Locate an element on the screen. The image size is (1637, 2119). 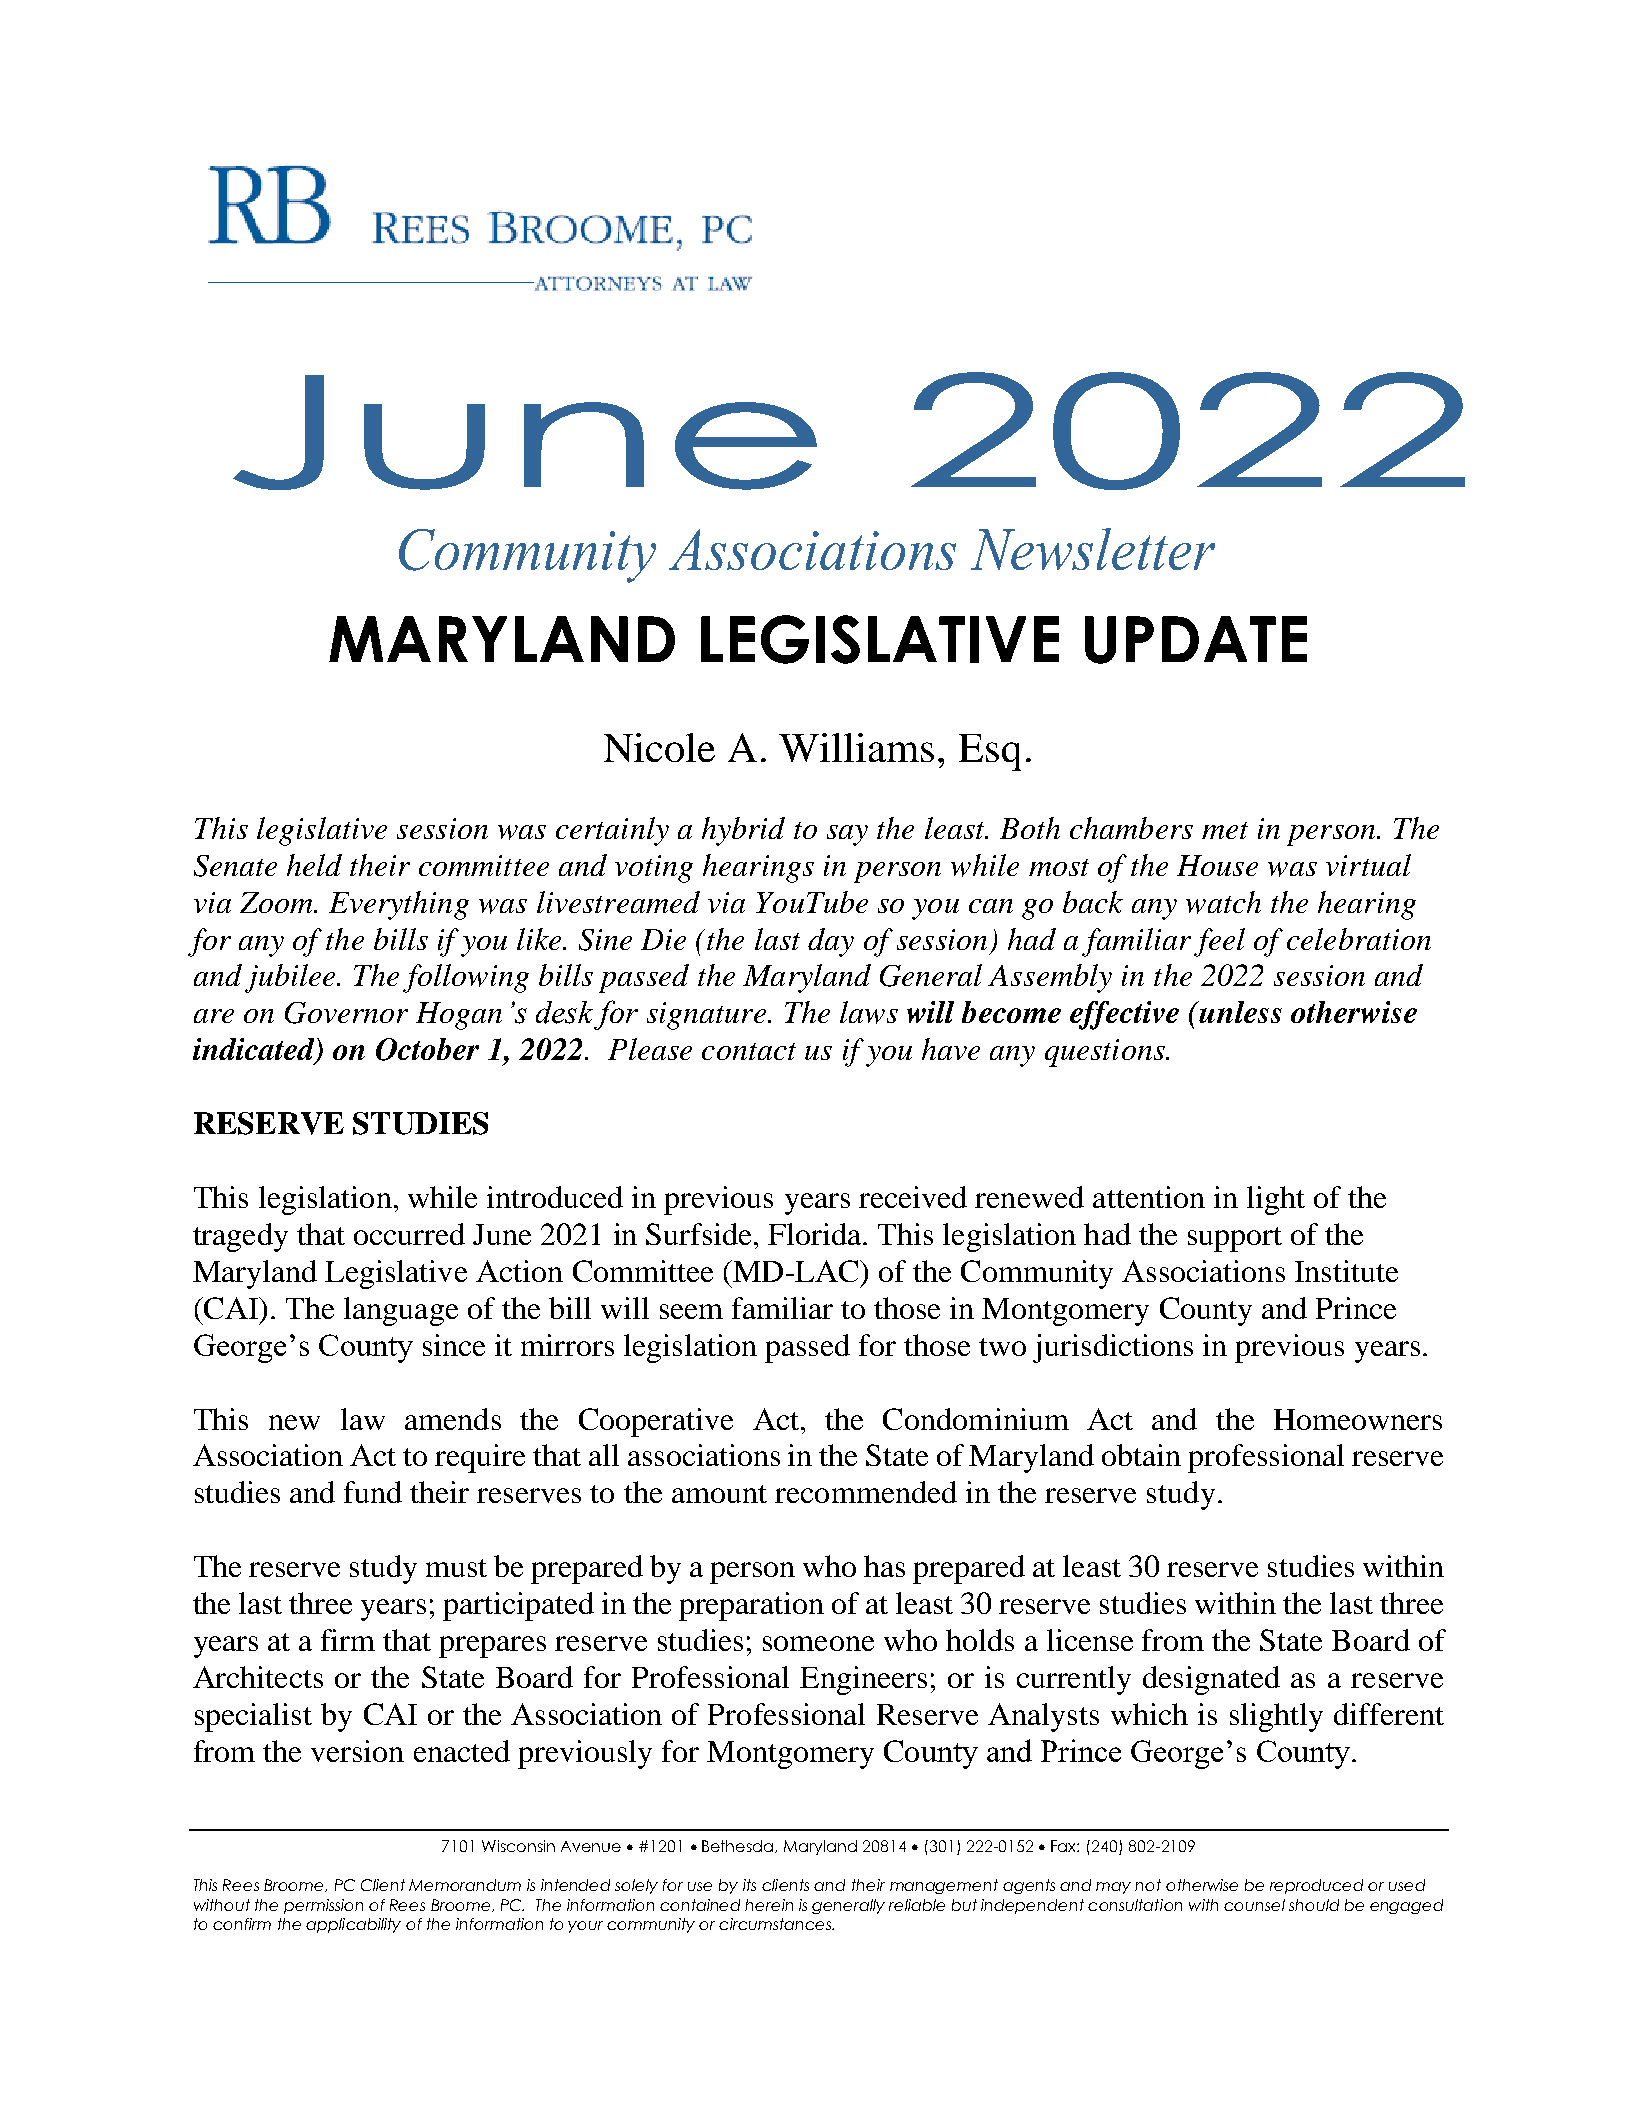
Institute is located at coordinates (1346, 1271).
